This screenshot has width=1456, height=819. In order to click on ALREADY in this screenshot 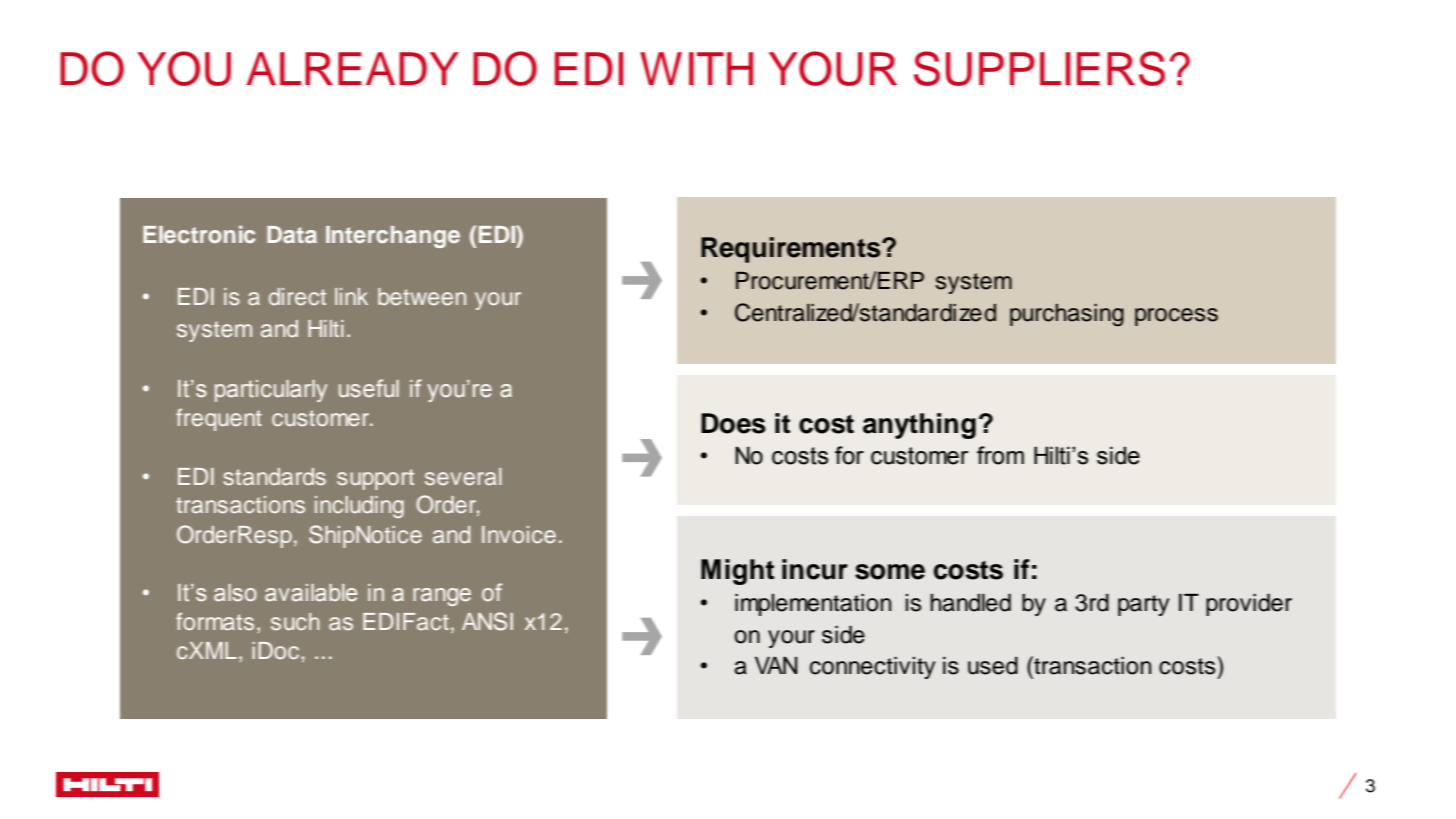, I will do `click(353, 68)`.
